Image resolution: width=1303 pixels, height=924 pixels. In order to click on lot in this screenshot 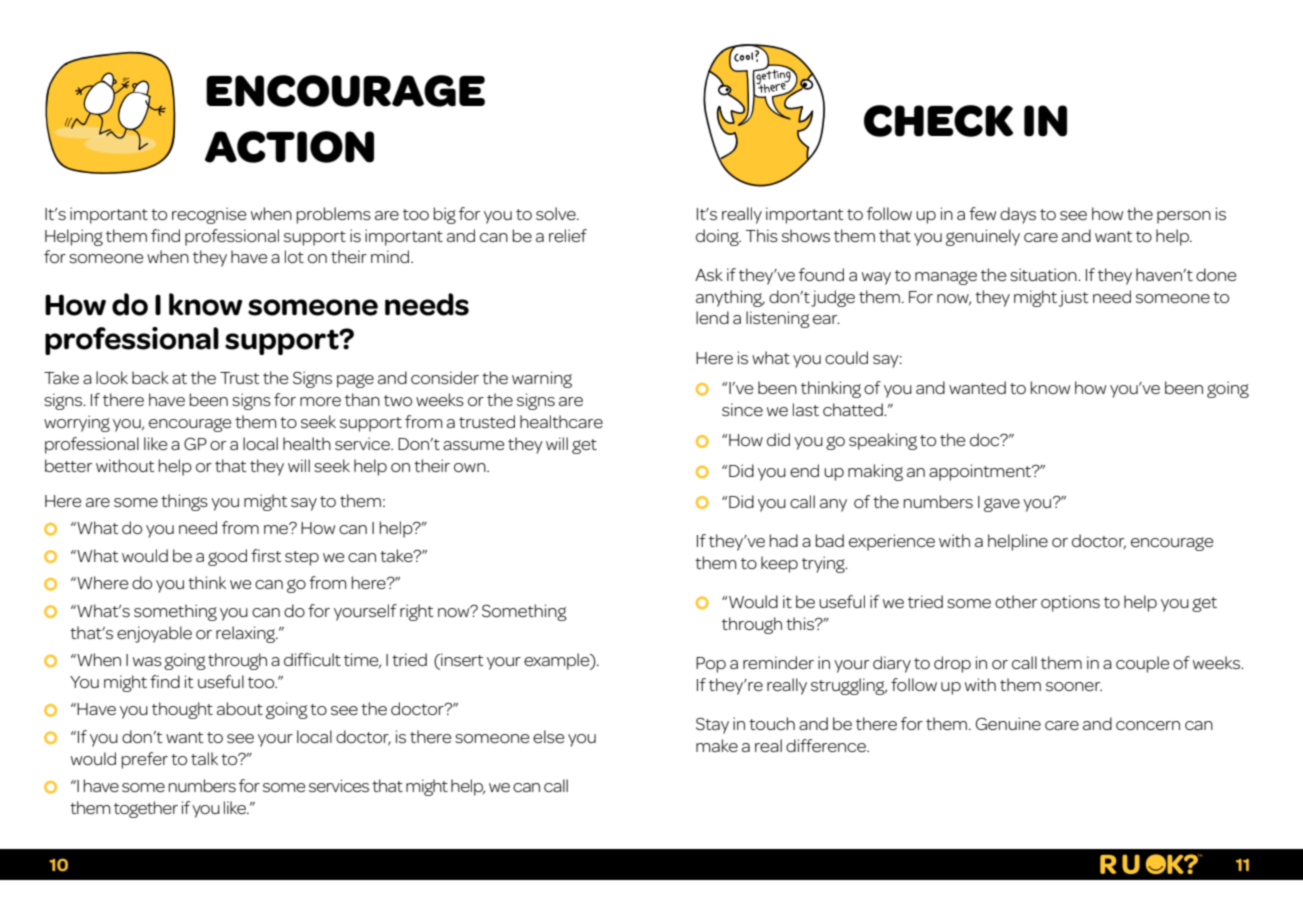, I will do `click(294, 256)`.
